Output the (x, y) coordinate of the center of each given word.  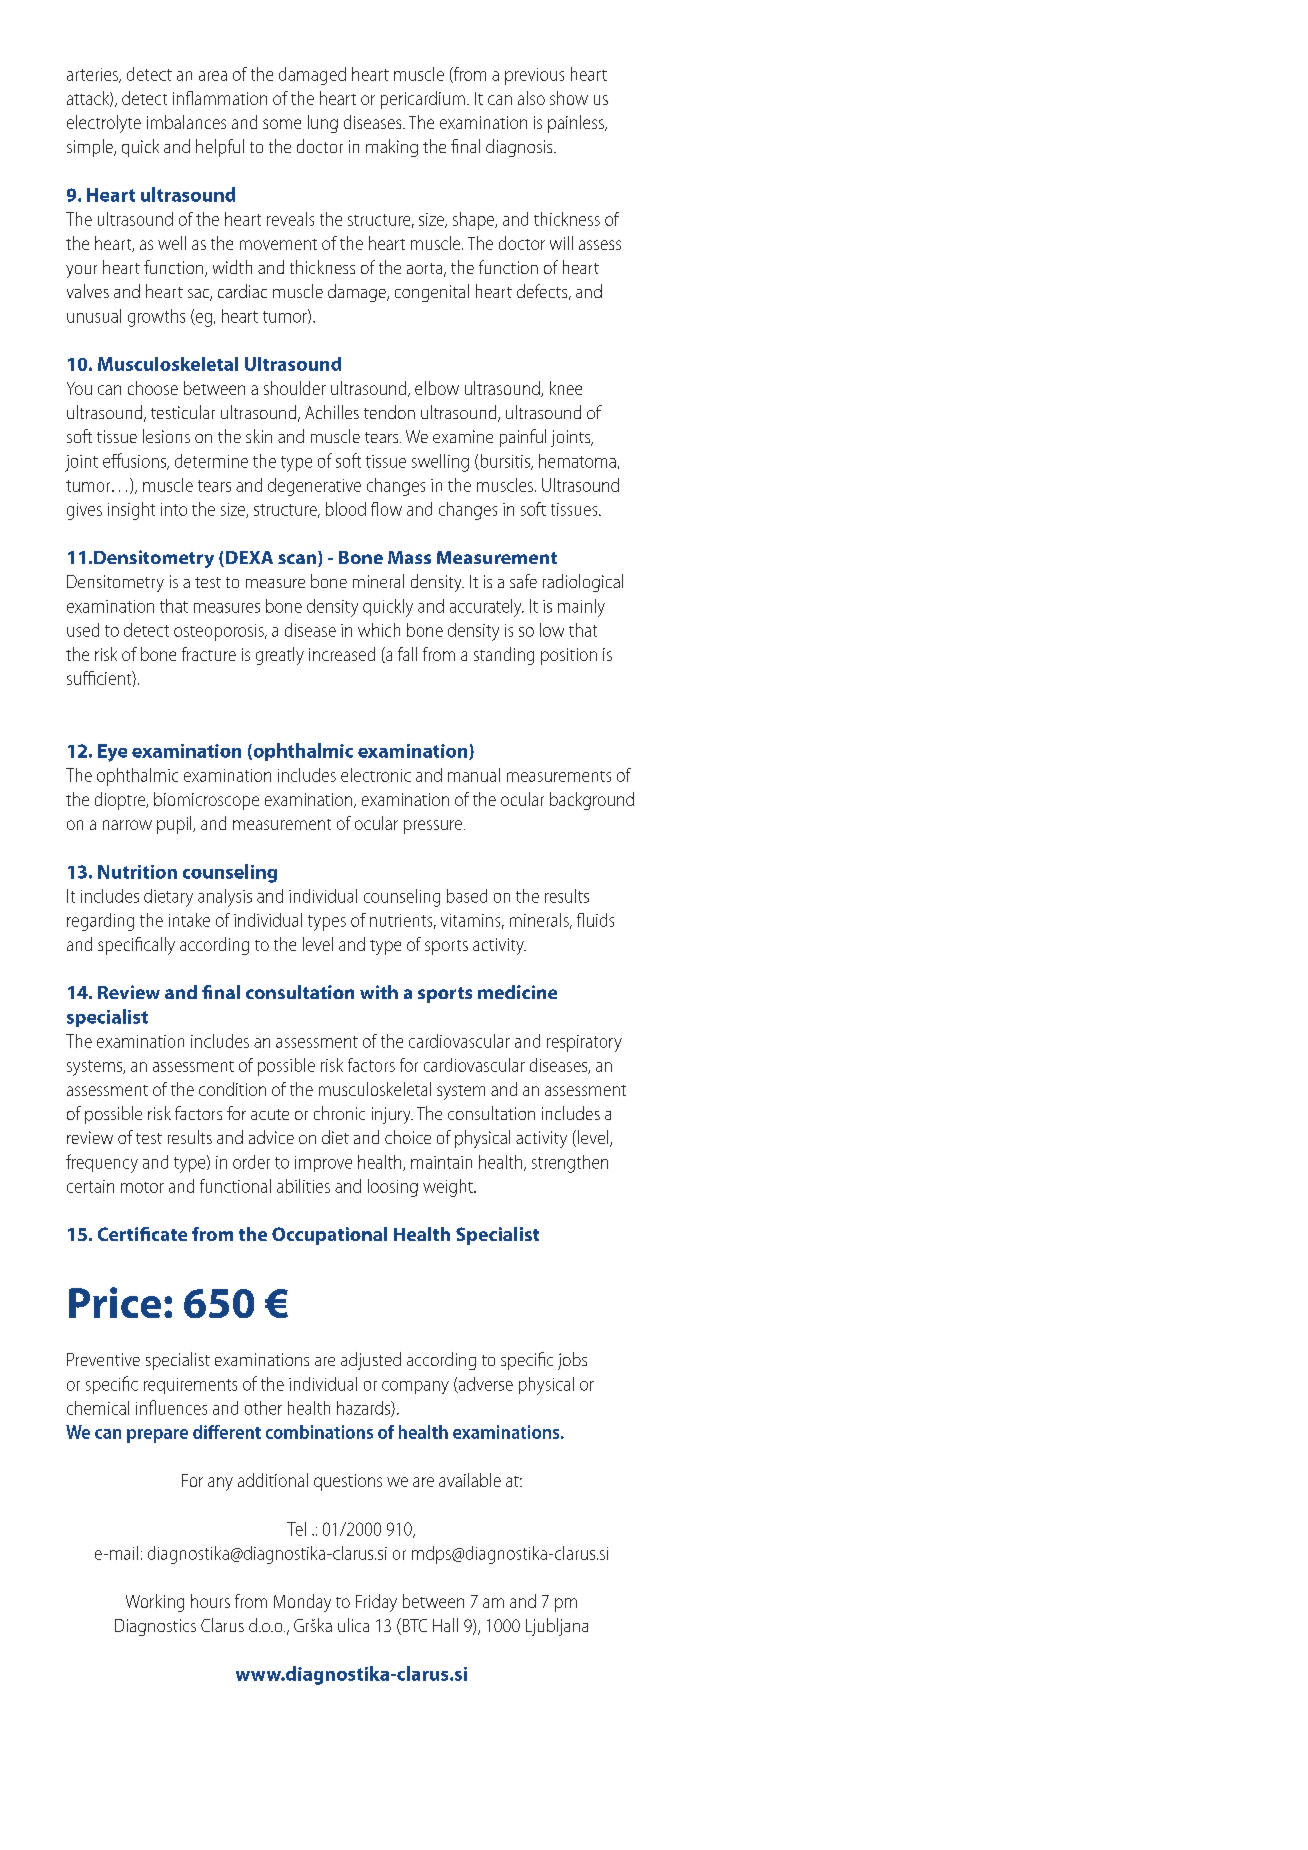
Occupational (329, 1236)
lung (323, 124)
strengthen (570, 1164)
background (592, 801)
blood (346, 509)
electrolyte (104, 124)
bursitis (505, 462)
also (531, 98)
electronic (376, 775)
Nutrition (137, 872)
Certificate (142, 1234)
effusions (135, 461)
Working (155, 1603)
